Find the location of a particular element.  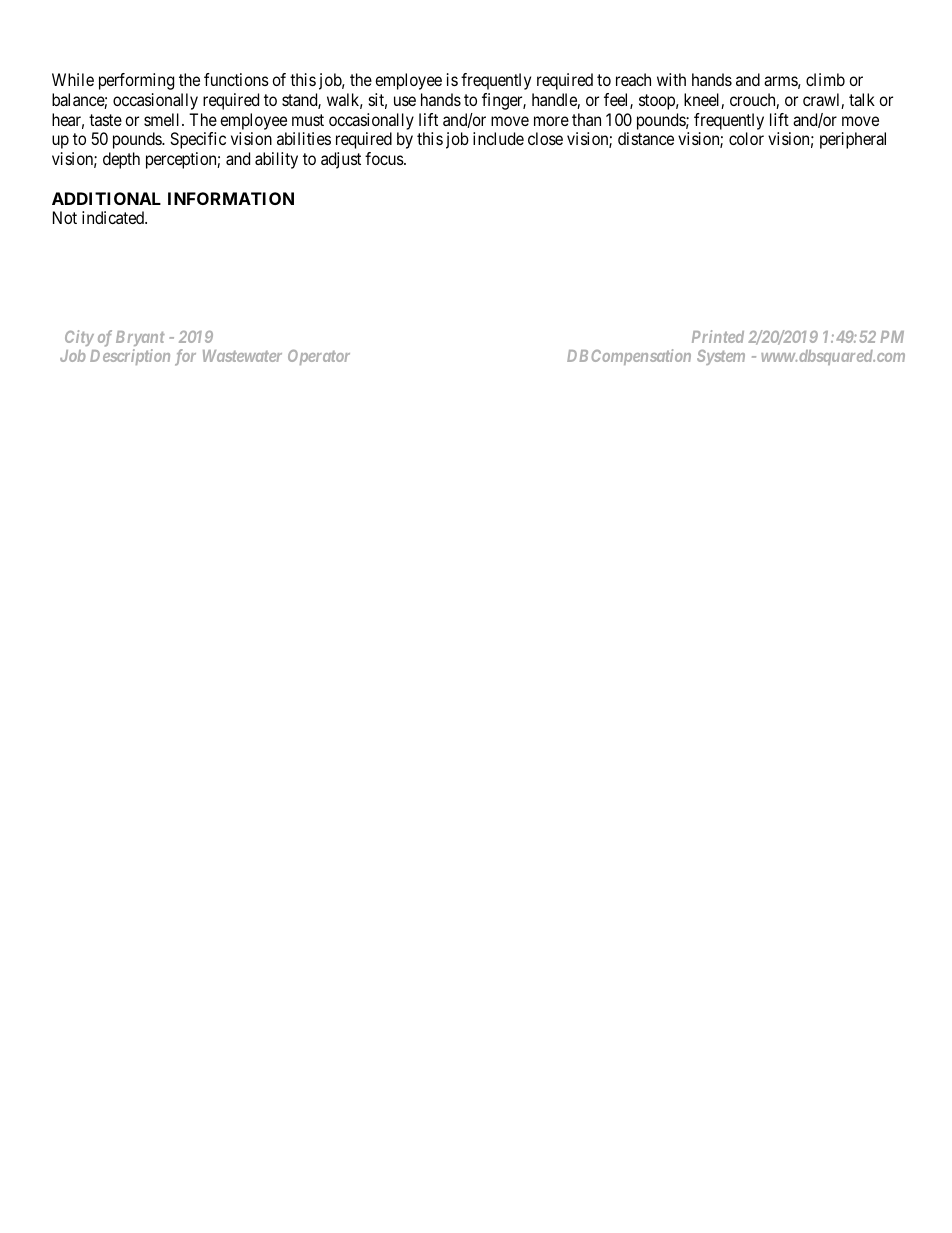

Printed is located at coordinates (718, 336).
